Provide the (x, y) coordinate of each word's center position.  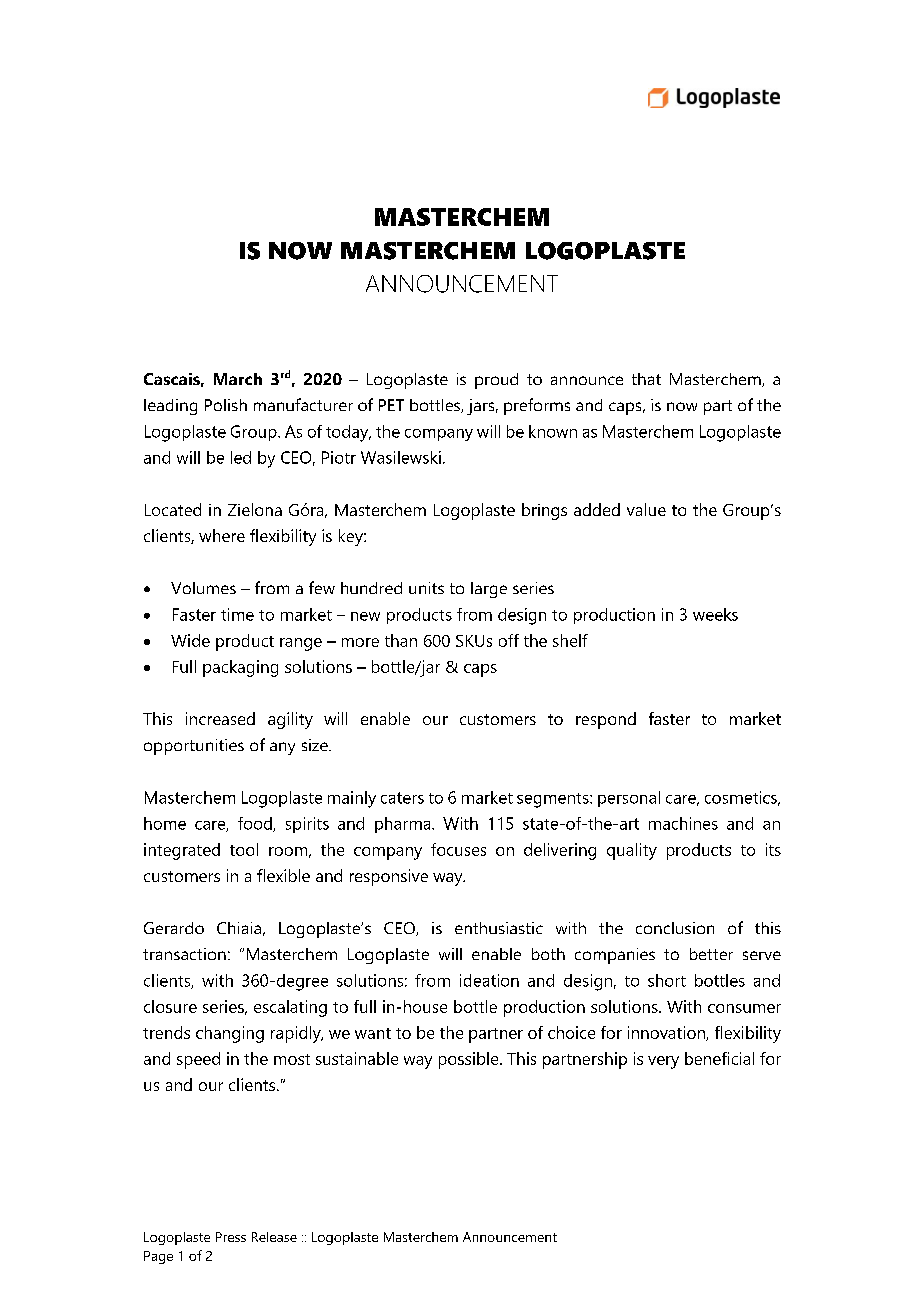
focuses (458, 849)
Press (231, 1237)
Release (274, 1237)
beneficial (719, 1058)
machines (683, 823)
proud (496, 381)
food (256, 824)
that (646, 379)
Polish (226, 405)
